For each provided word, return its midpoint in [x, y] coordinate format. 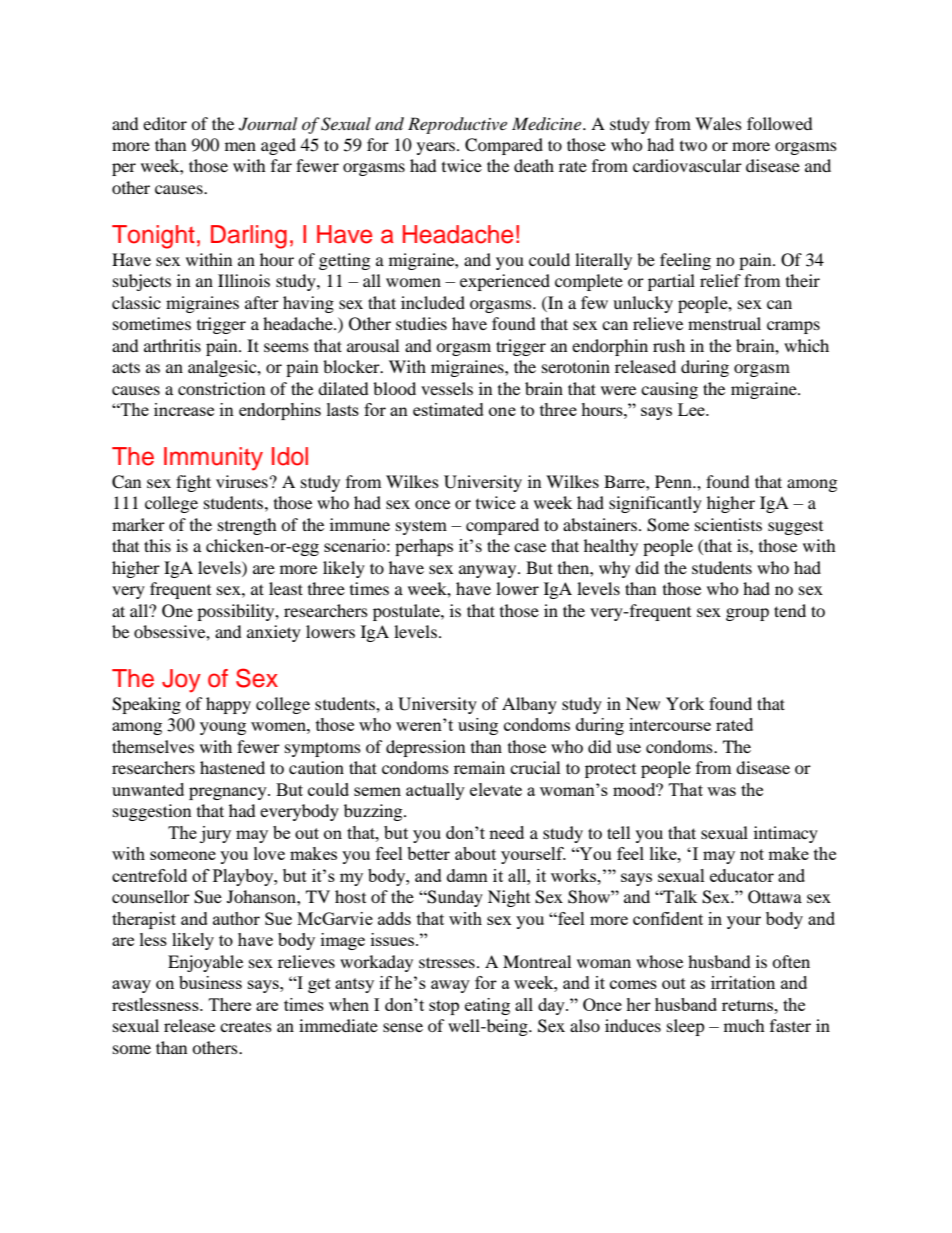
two [693, 146]
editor [165, 123]
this [157, 545]
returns [749, 1005]
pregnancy [229, 793]
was [721, 791]
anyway [489, 571]
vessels [447, 388]
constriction [221, 388]
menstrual [724, 323]
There [230, 1004]
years [437, 148]
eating [487, 1006]
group [747, 614]
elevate [496, 789]
